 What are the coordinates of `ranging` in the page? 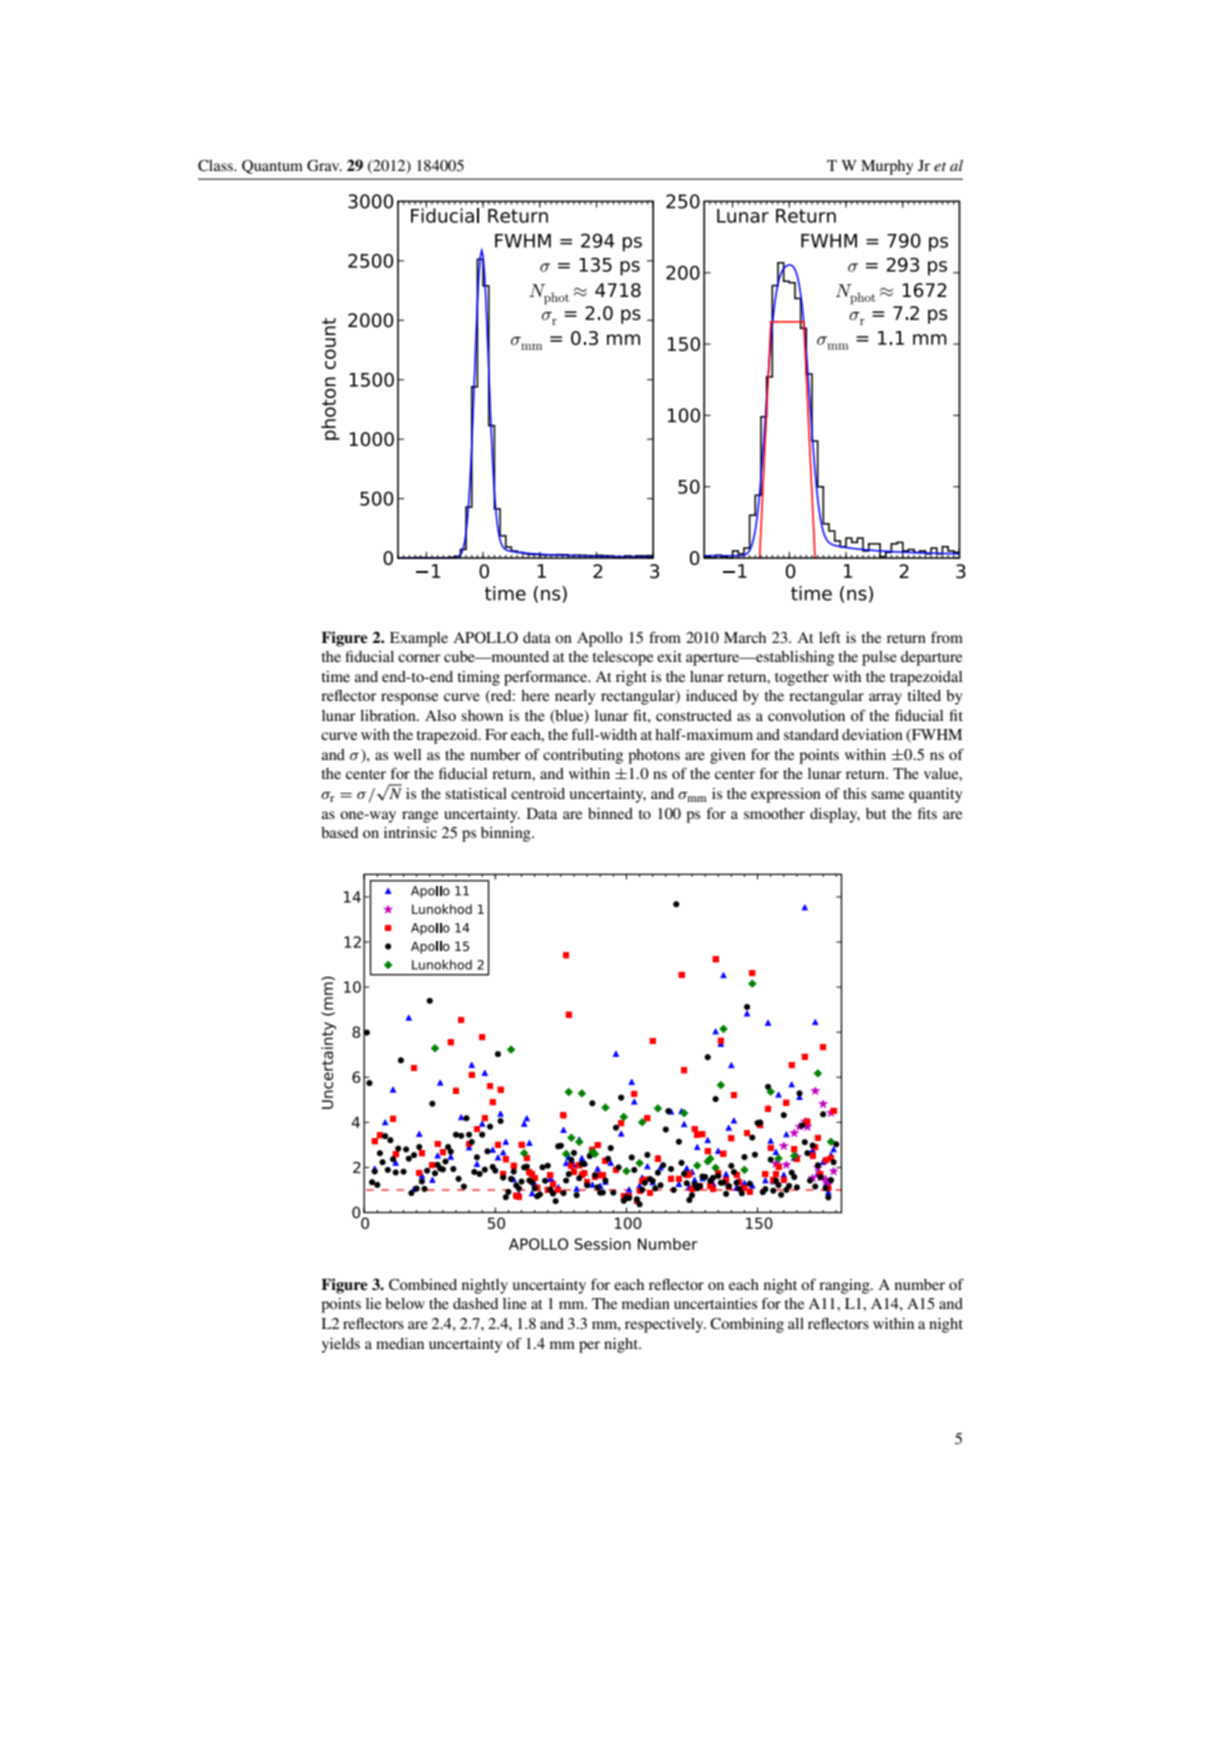 It's located at (845, 1286).
